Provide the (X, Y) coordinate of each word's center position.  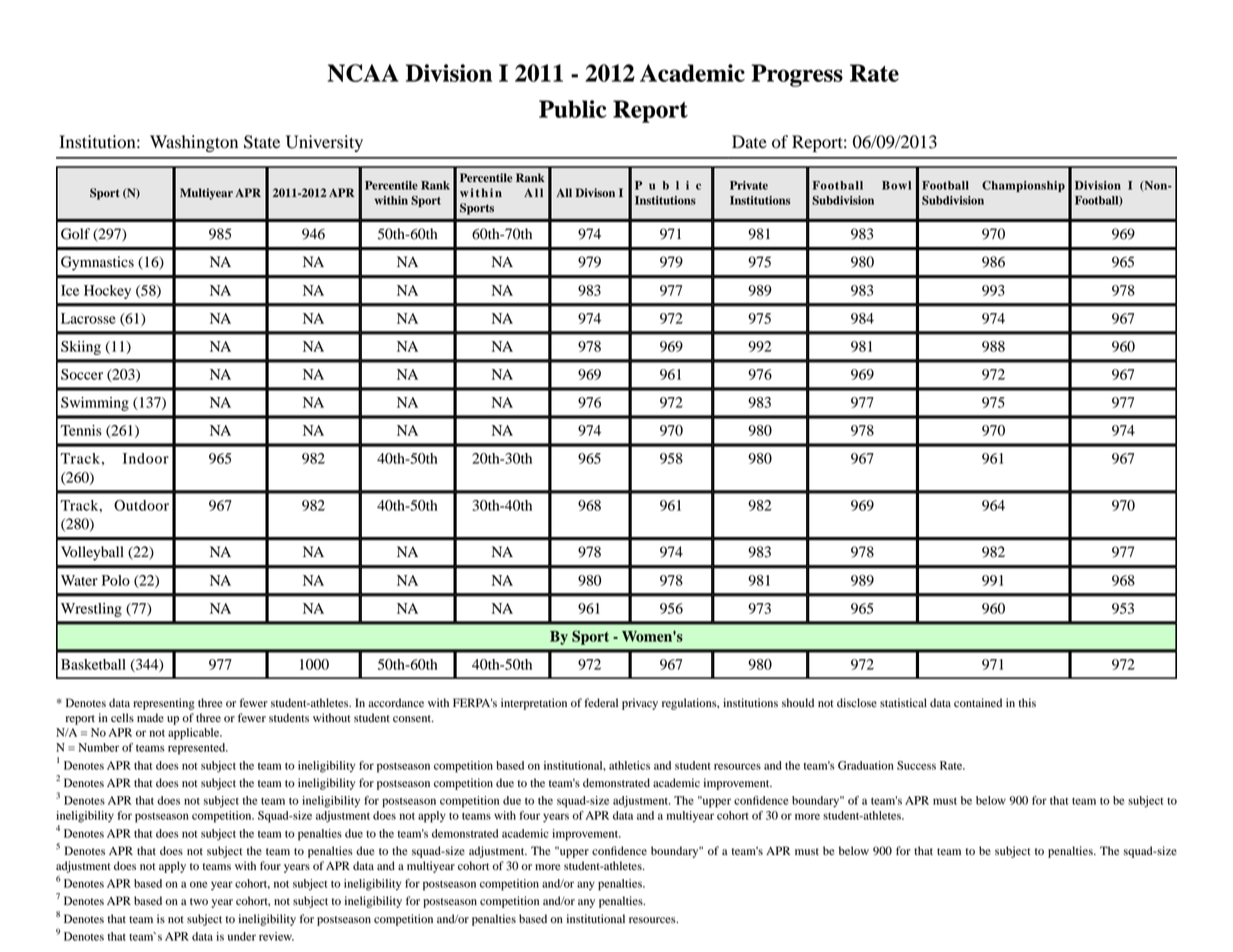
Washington (194, 143)
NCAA (363, 73)
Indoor (146, 458)
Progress (797, 75)
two (199, 901)
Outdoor (141, 505)
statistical (903, 702)
